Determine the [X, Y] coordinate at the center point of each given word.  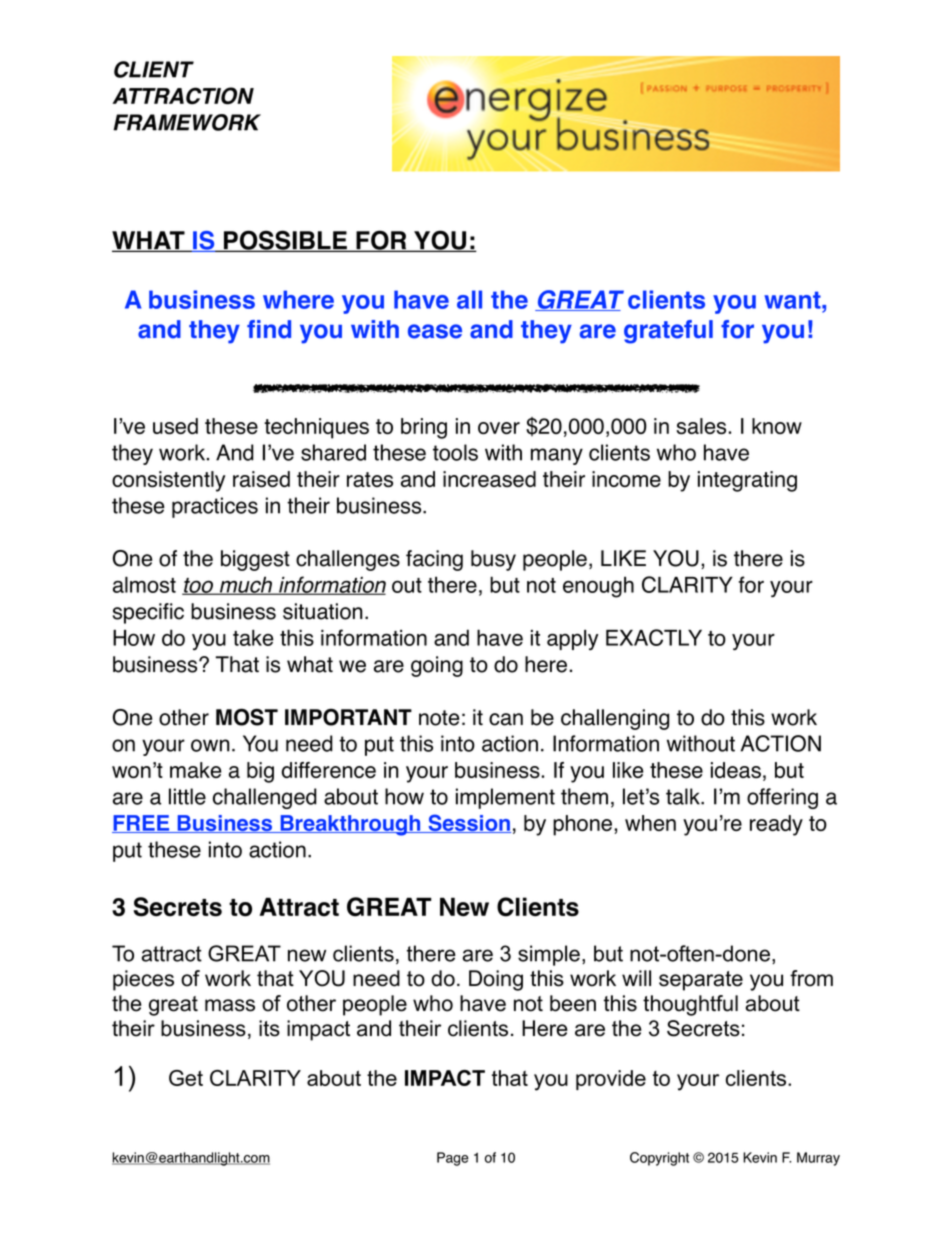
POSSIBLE [285, 241]
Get [186, 1078]
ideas [736, 770]
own [210, 745]
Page [453, 1159]
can [506, 719]
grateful [668, 332]
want [793, 300]
